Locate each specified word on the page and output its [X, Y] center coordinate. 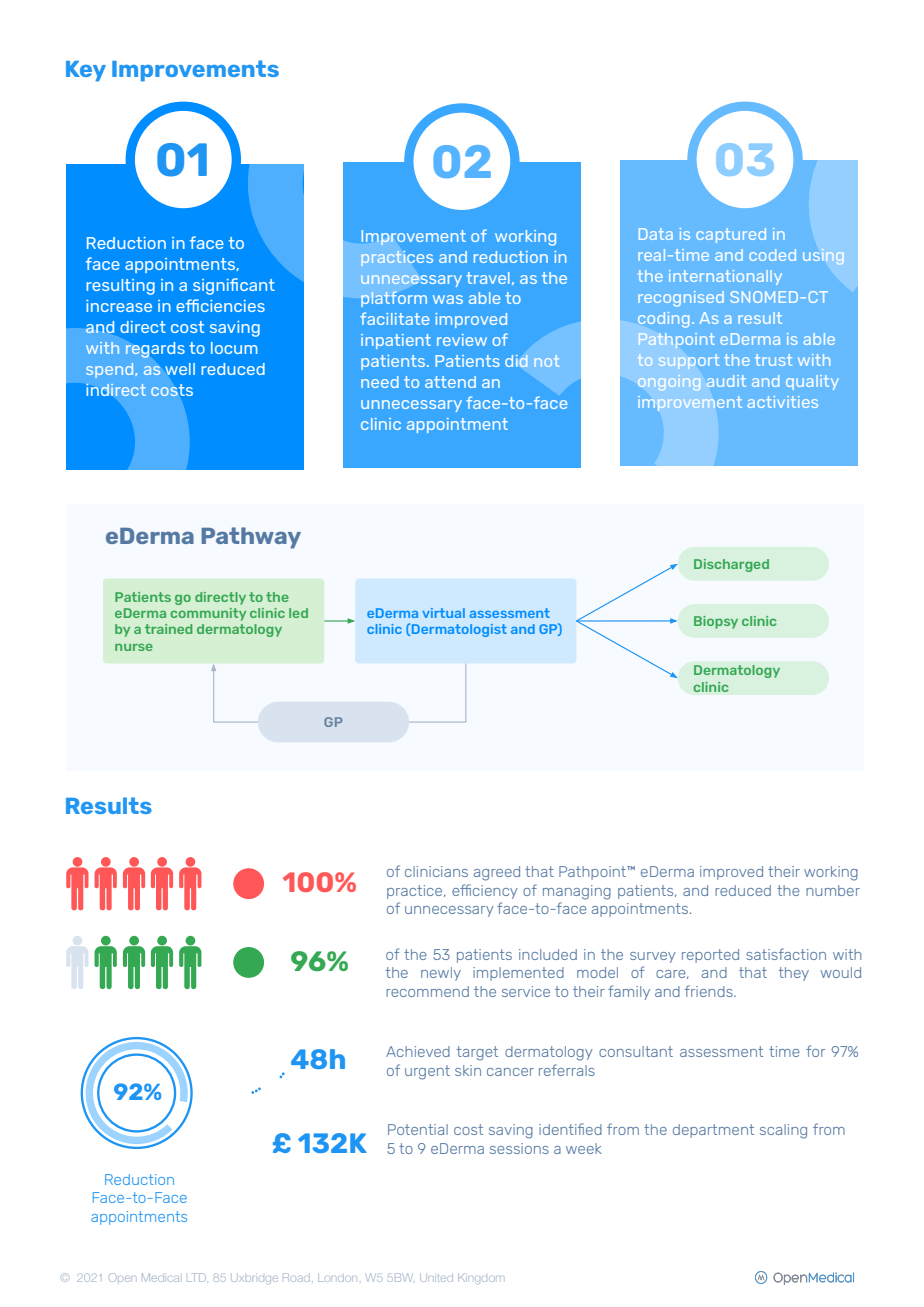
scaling [783, 1131]
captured [731, 235]
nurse [134, 647]
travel [488, 278]
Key [86, 71]
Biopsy [716, 622]
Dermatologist [459, 630]
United [436, 1278]
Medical [160, 1277]
